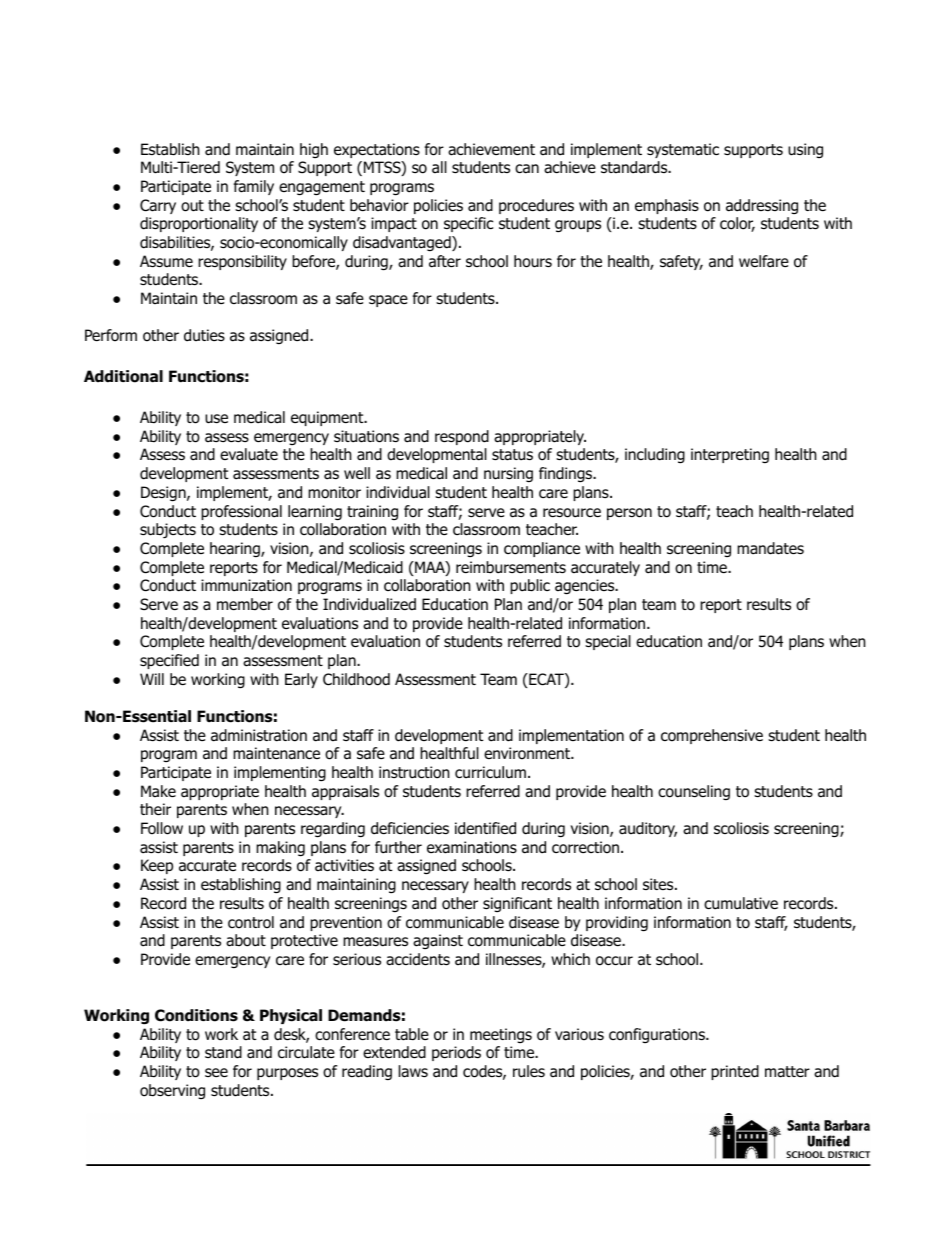 This screenshot has width=952, height=1233. Describe the element at coordinates (462, 437) in the screenshot. I see `respond` at that location.
